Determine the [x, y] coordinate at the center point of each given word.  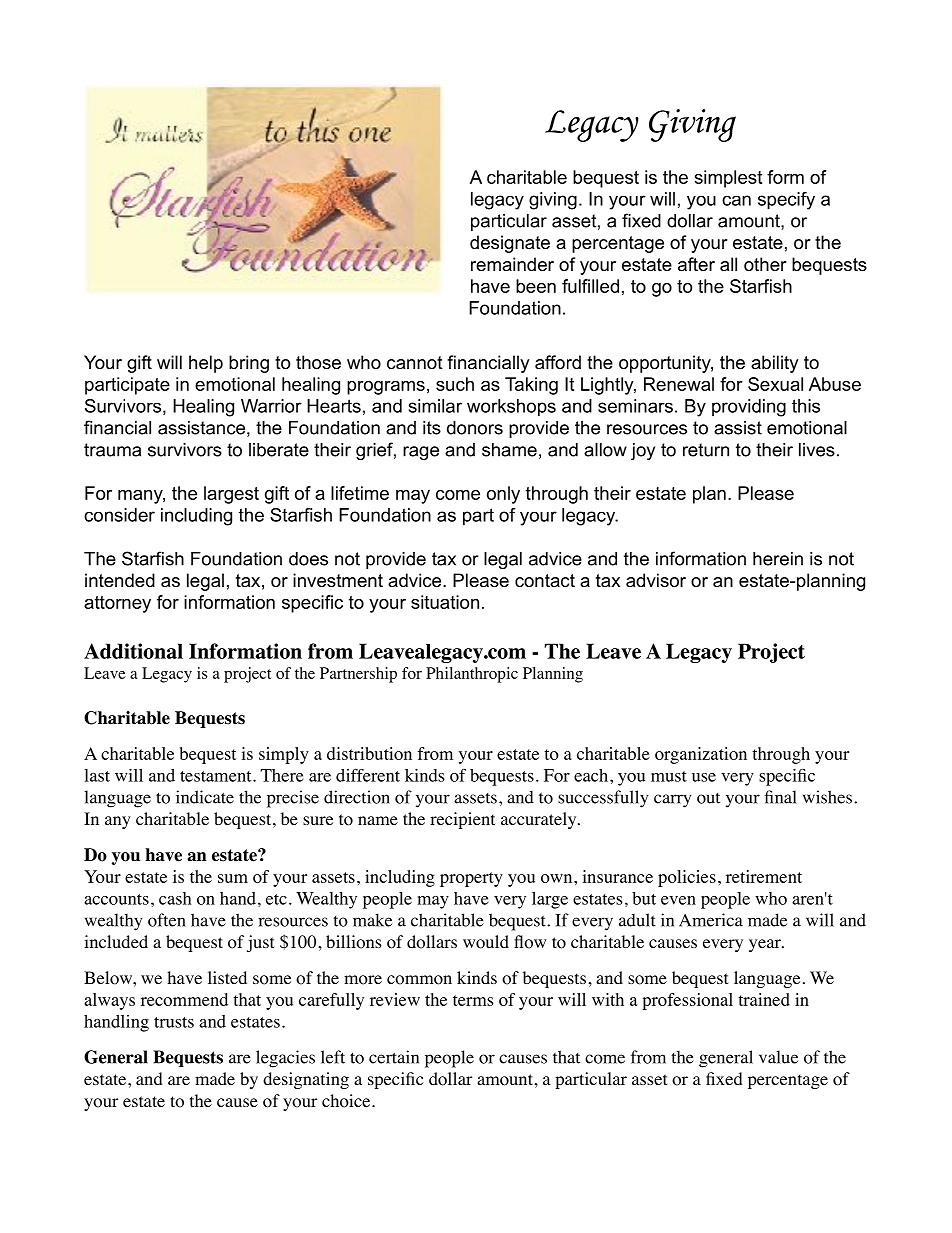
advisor [656, 580]
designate [510, 244]
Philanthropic [472, 675]
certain [394, 1057]
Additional [133, 651]
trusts [174, 1022]
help [206, 364]
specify [786, 201]
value [778, 1057]
